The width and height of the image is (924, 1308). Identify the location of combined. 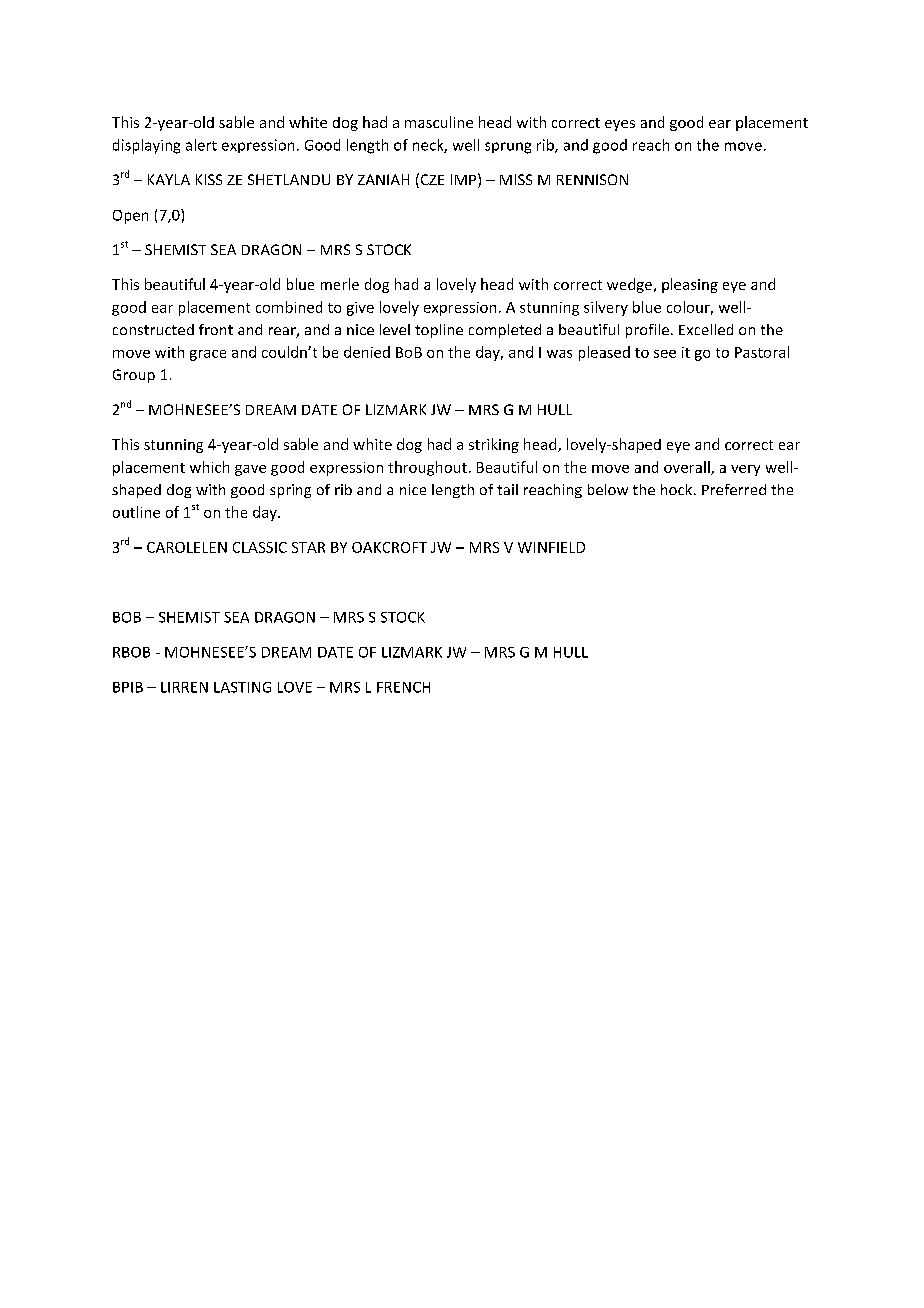
(289, 307).
